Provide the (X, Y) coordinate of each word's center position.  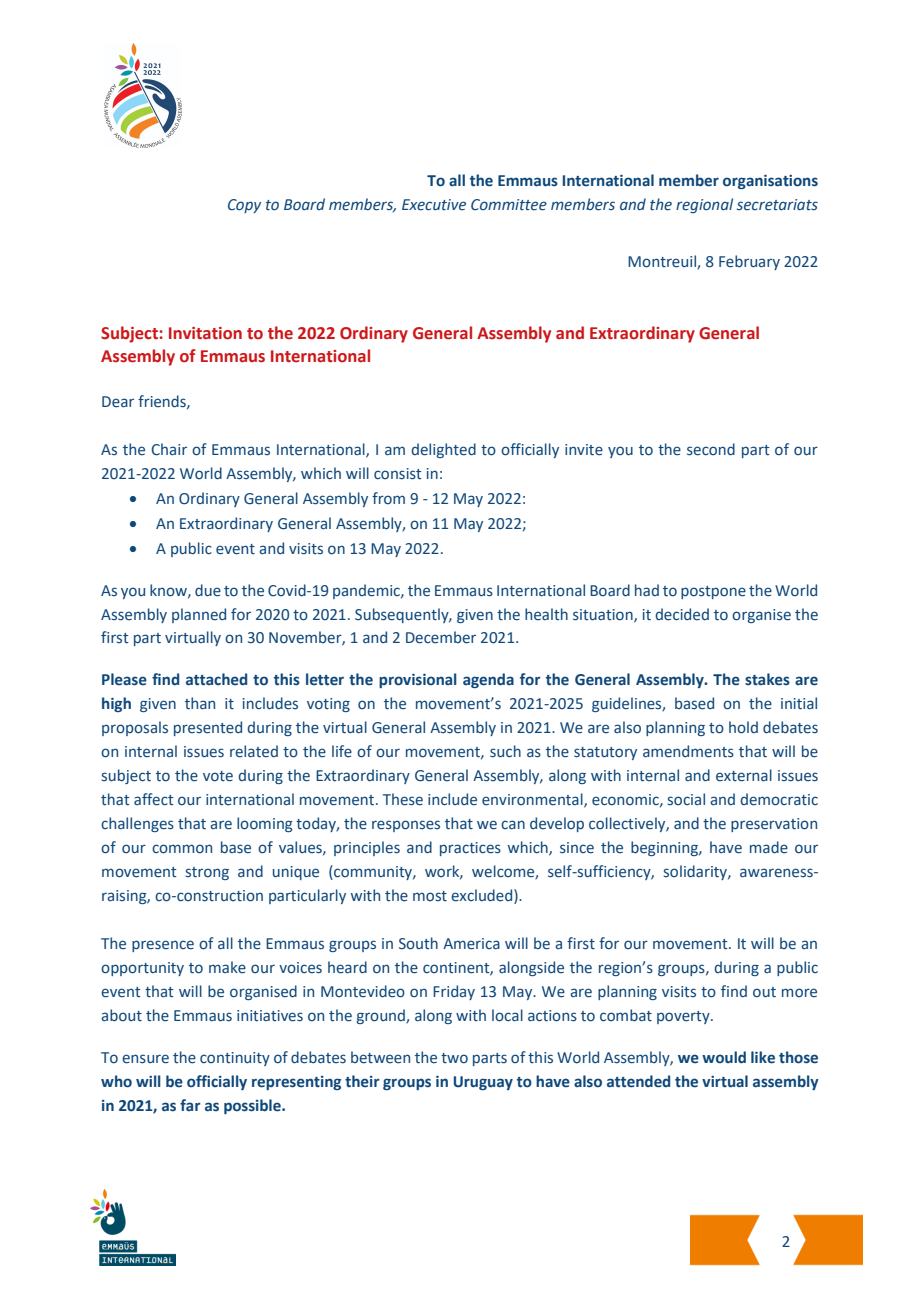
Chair (169, 449)
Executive (434, 205)
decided (682, 614)
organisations (770, 182)
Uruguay (483, 1083)
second (711, 449)
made (769, 847)
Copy (244, 206)
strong (207, 873)
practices (470, 849)
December (441, 637)
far (190, 1105)
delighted (443, 450)
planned (199, 615)
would (724, 1057)
